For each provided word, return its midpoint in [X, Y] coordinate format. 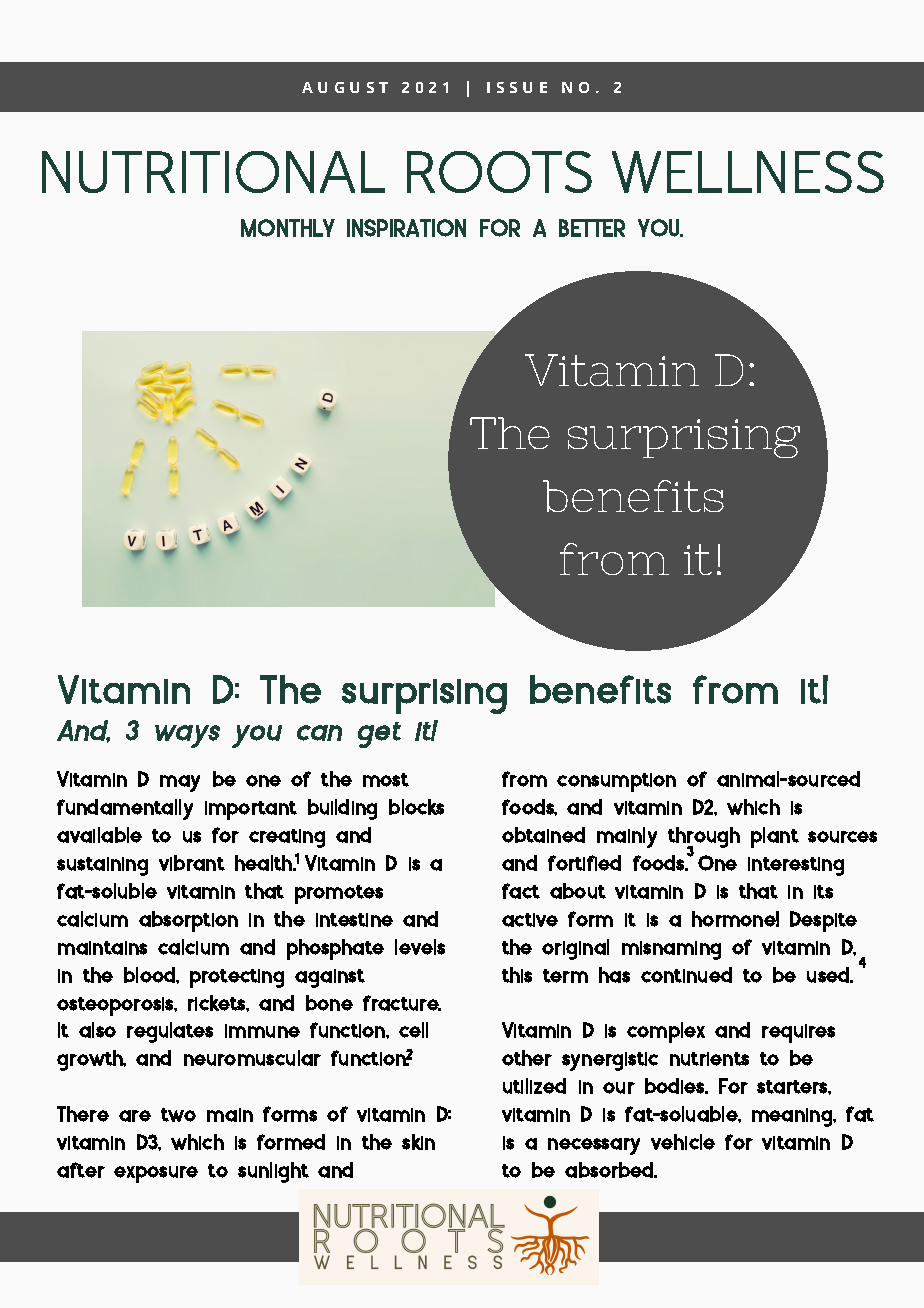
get [379, 735]
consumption [616, 782]
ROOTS [499, 172]
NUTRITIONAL [213, 172]
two [178, 1115]
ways [187, 736]
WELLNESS [748, 172]
